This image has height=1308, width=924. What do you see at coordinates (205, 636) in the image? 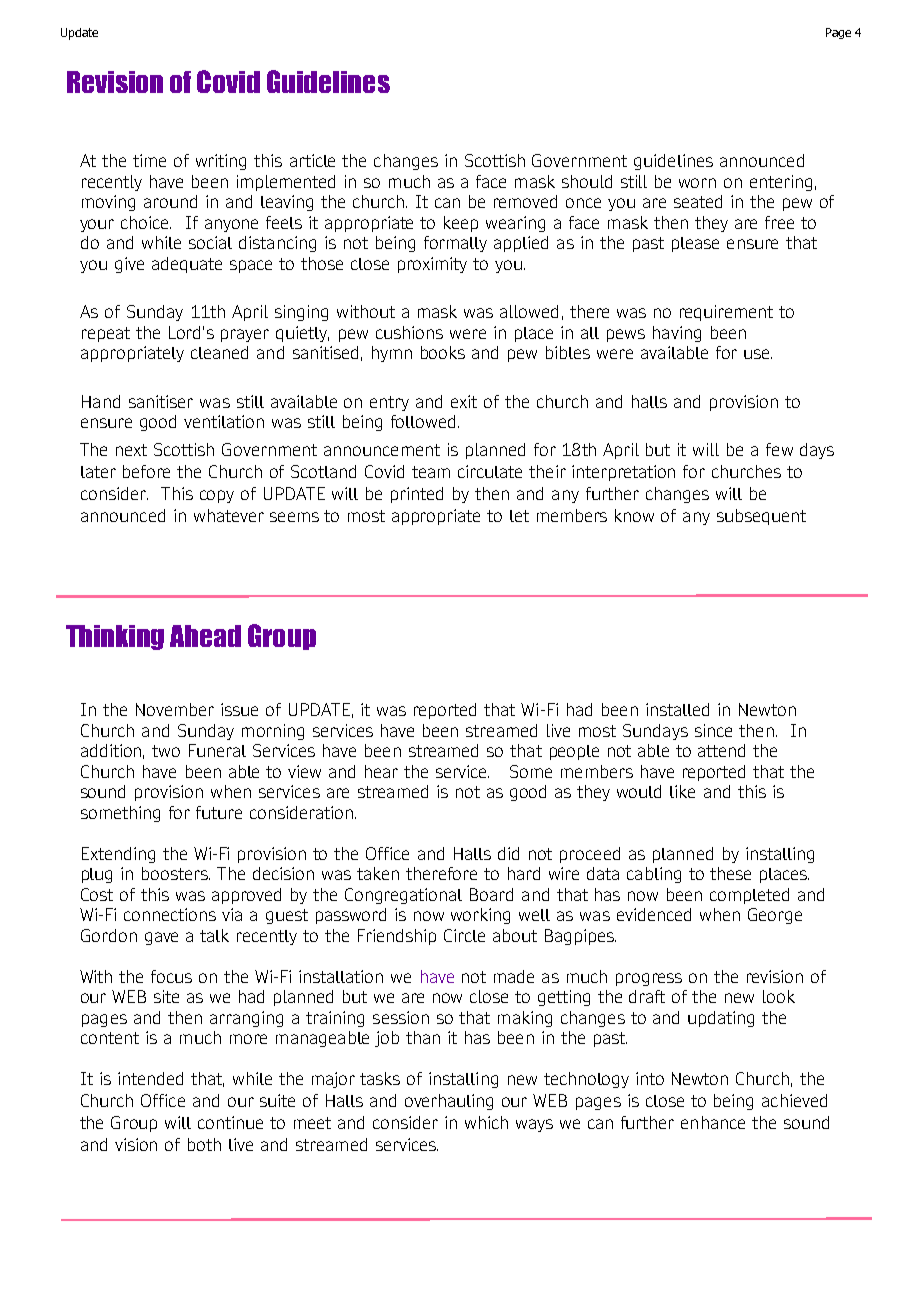
I see `Ahead` at bounding box center [205, 636].
